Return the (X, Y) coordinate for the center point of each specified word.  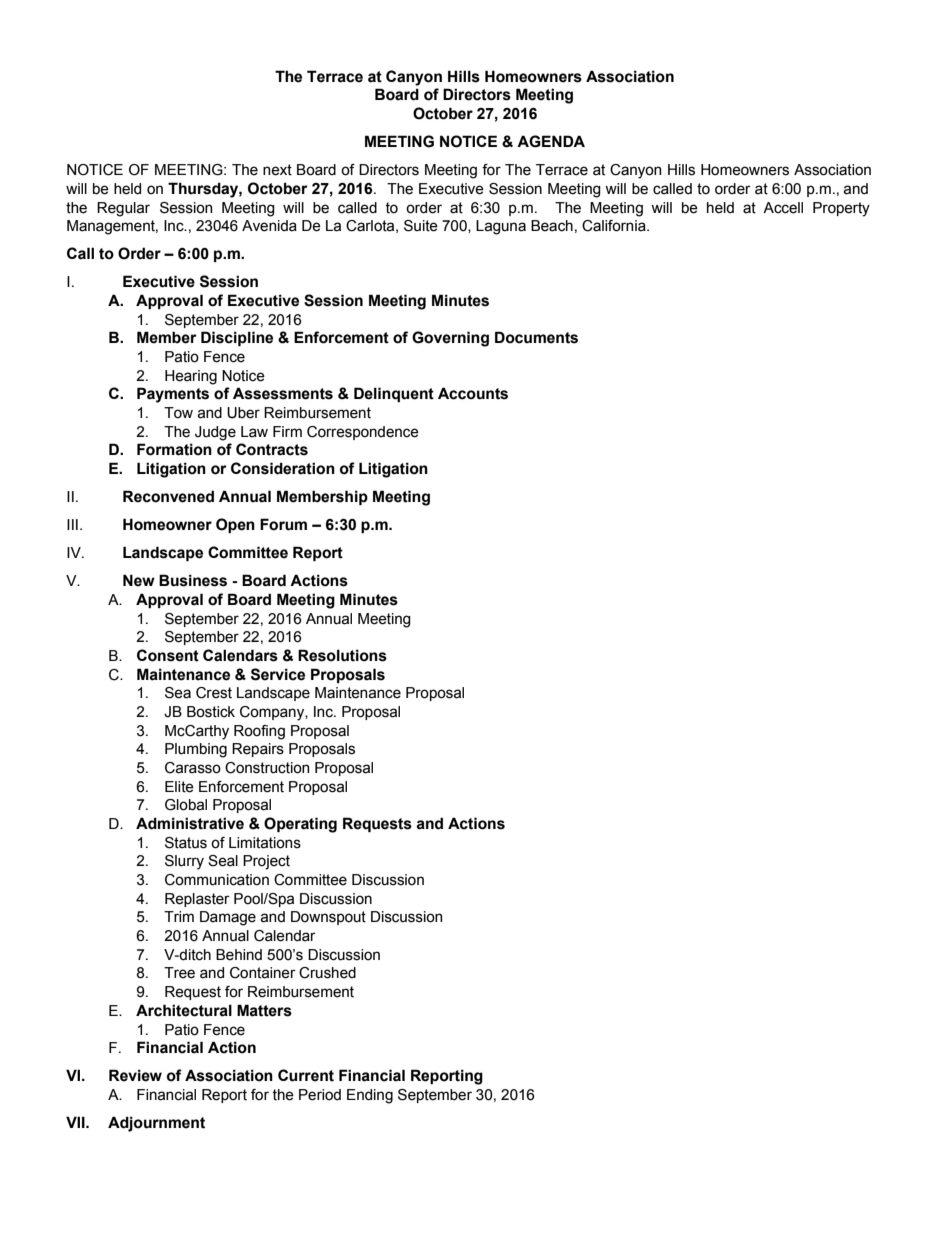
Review (135, 1075)
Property (841, 209)
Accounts (473, 393)
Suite (421, 226)
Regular (123, 209)
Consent (168, 655)
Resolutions (342, 655)
